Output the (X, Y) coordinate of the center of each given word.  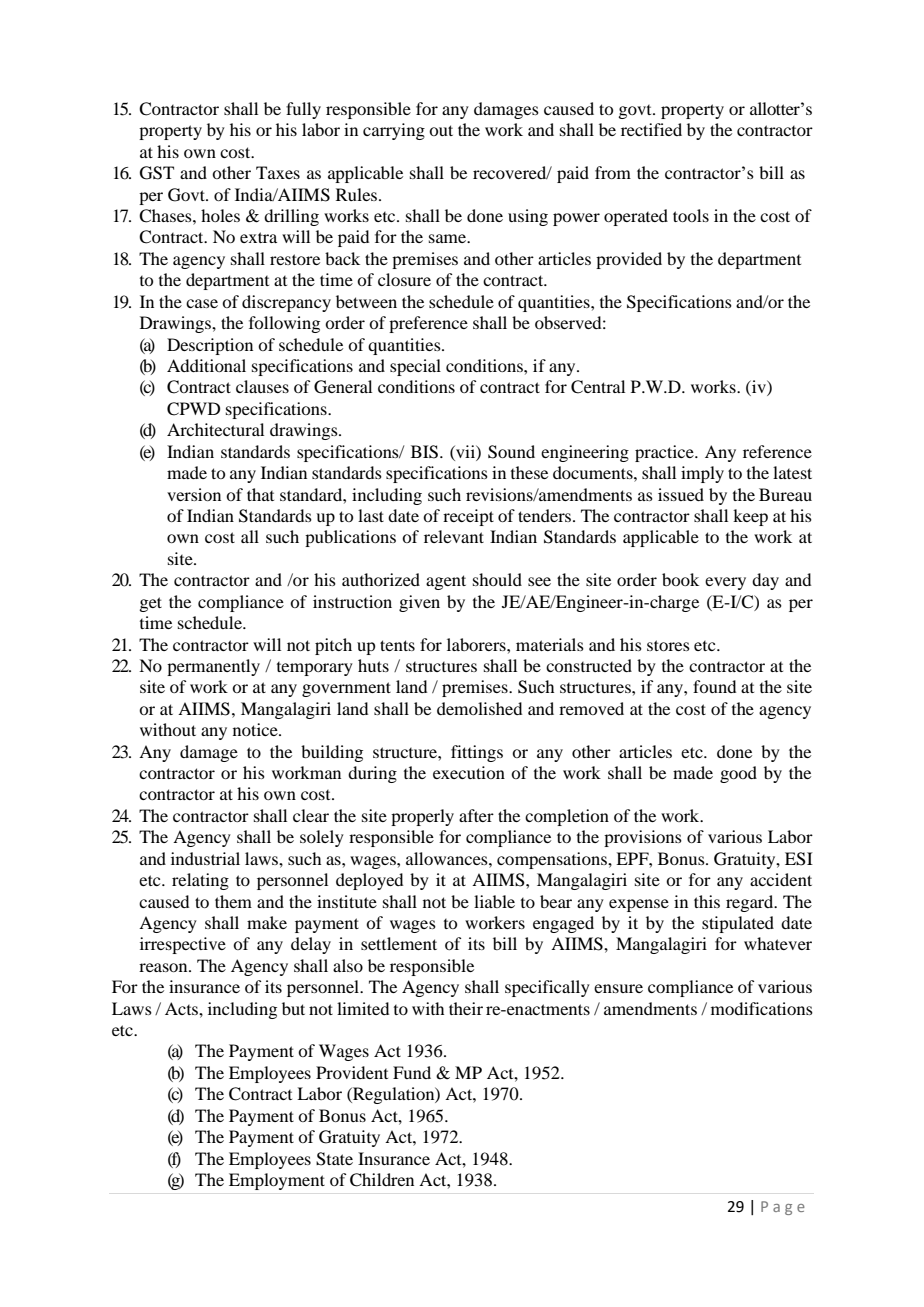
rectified (651, 129)
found (714, 686)
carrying (394, 131)
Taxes (278, 172)
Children (382, 1180)
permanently (213, 667)
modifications (762, 1008)
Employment (277, 1181)
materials (550, 644)
